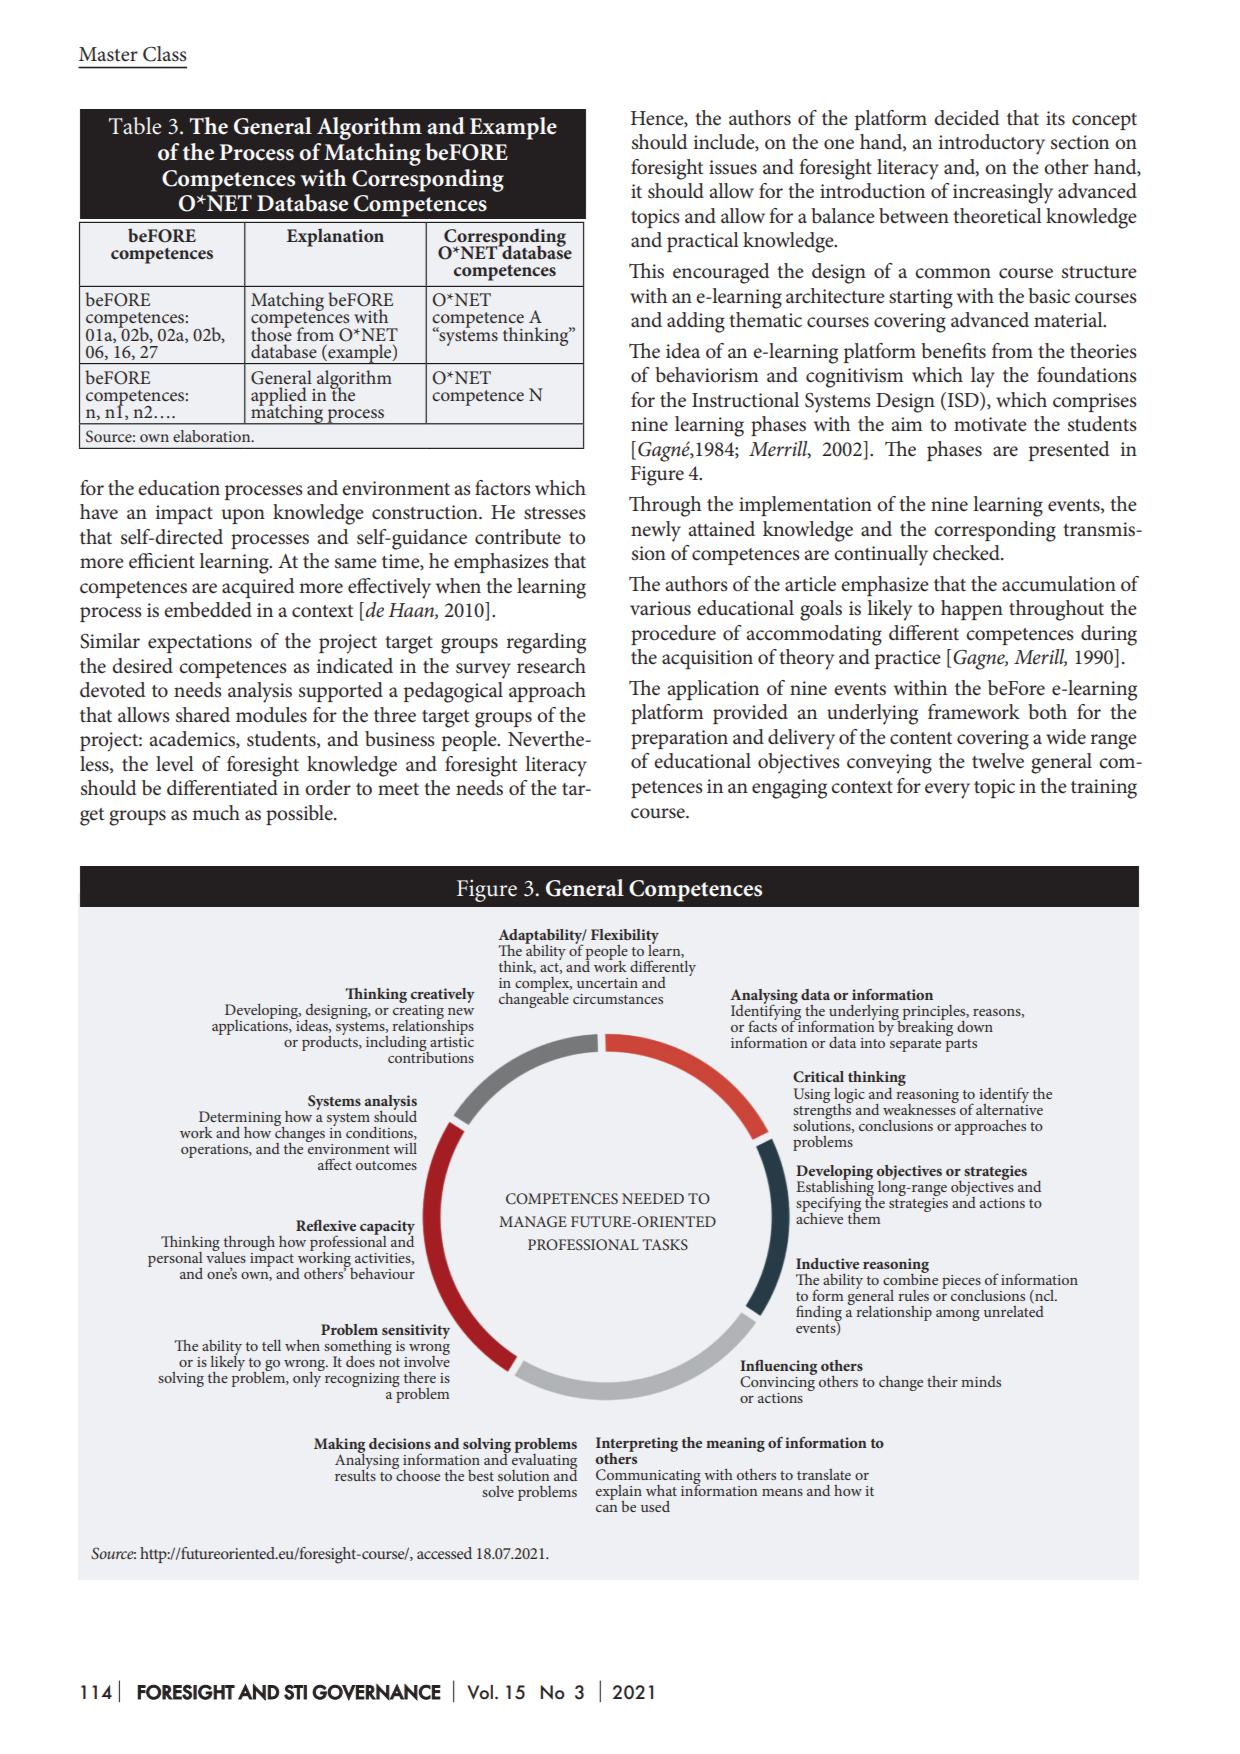 The image size is (1240, 1754). I want to click on Class, so click(165, 54).
